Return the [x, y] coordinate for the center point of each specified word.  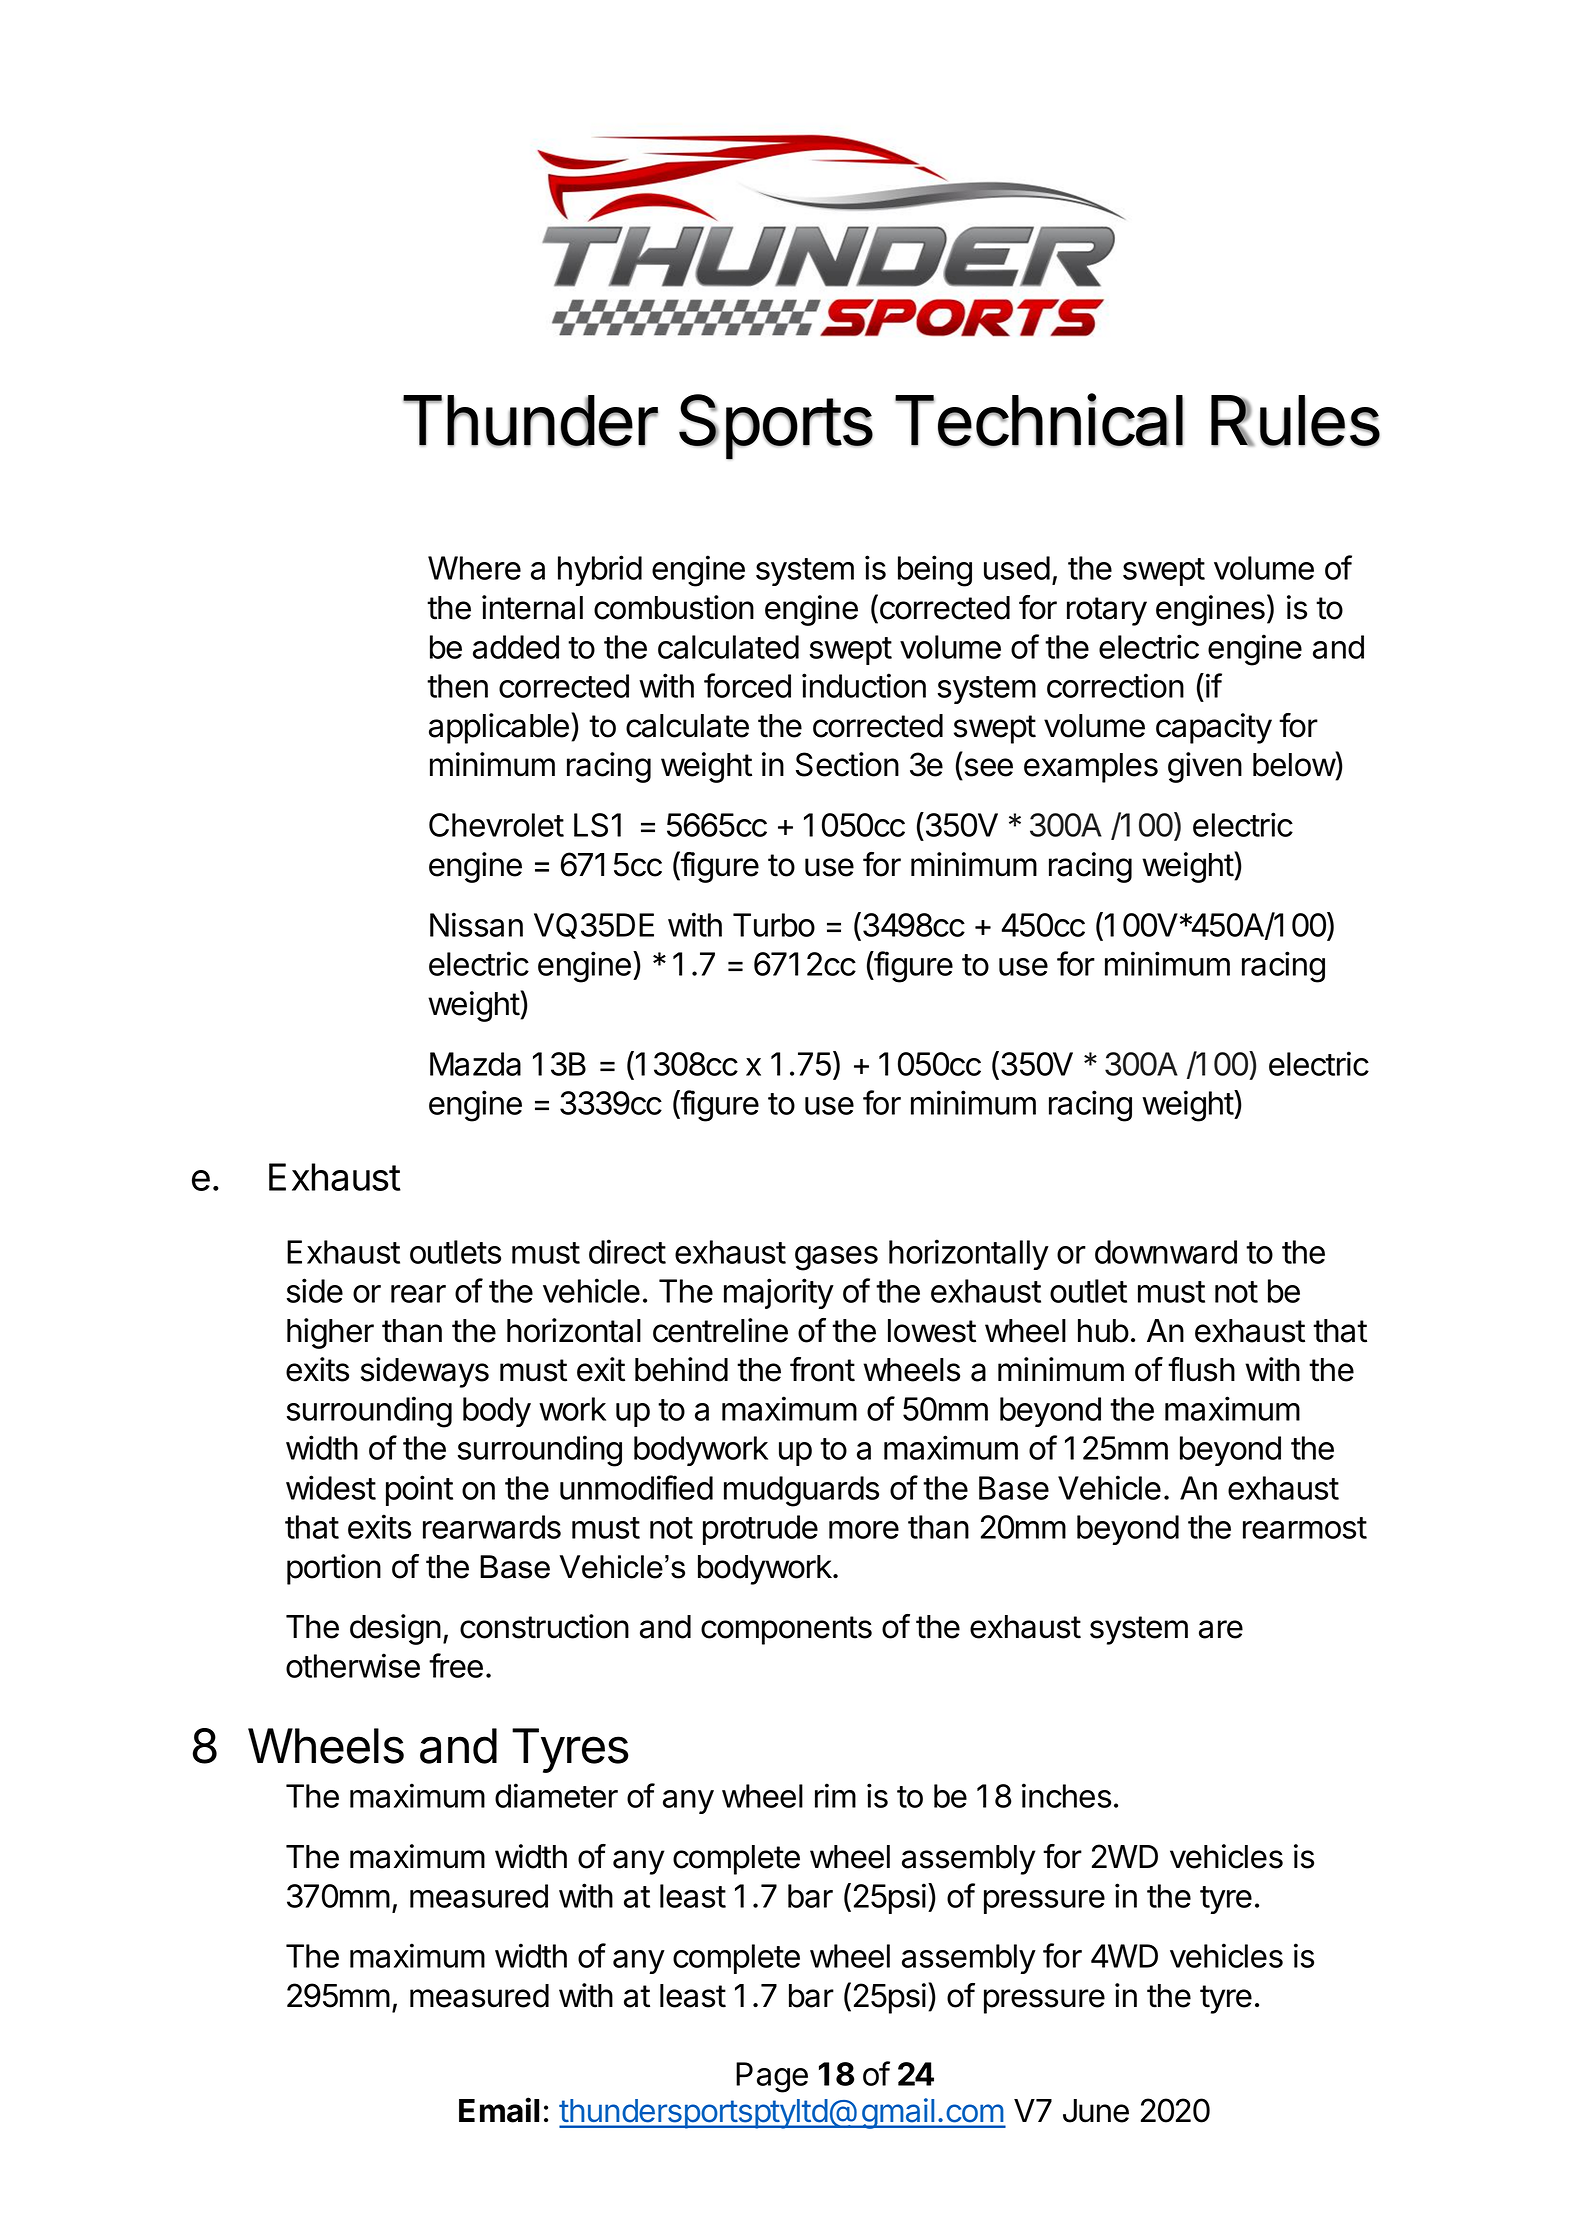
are [1221, 1629]
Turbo [774, 925]
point [419, 1490]
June [1096, 2111]
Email [499, 2110]
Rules [1295, 421]
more [864, 1530]
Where [474, 568]
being [935, 571]
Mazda [475, 1064]
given [1205, 767]
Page [772, 2077]
